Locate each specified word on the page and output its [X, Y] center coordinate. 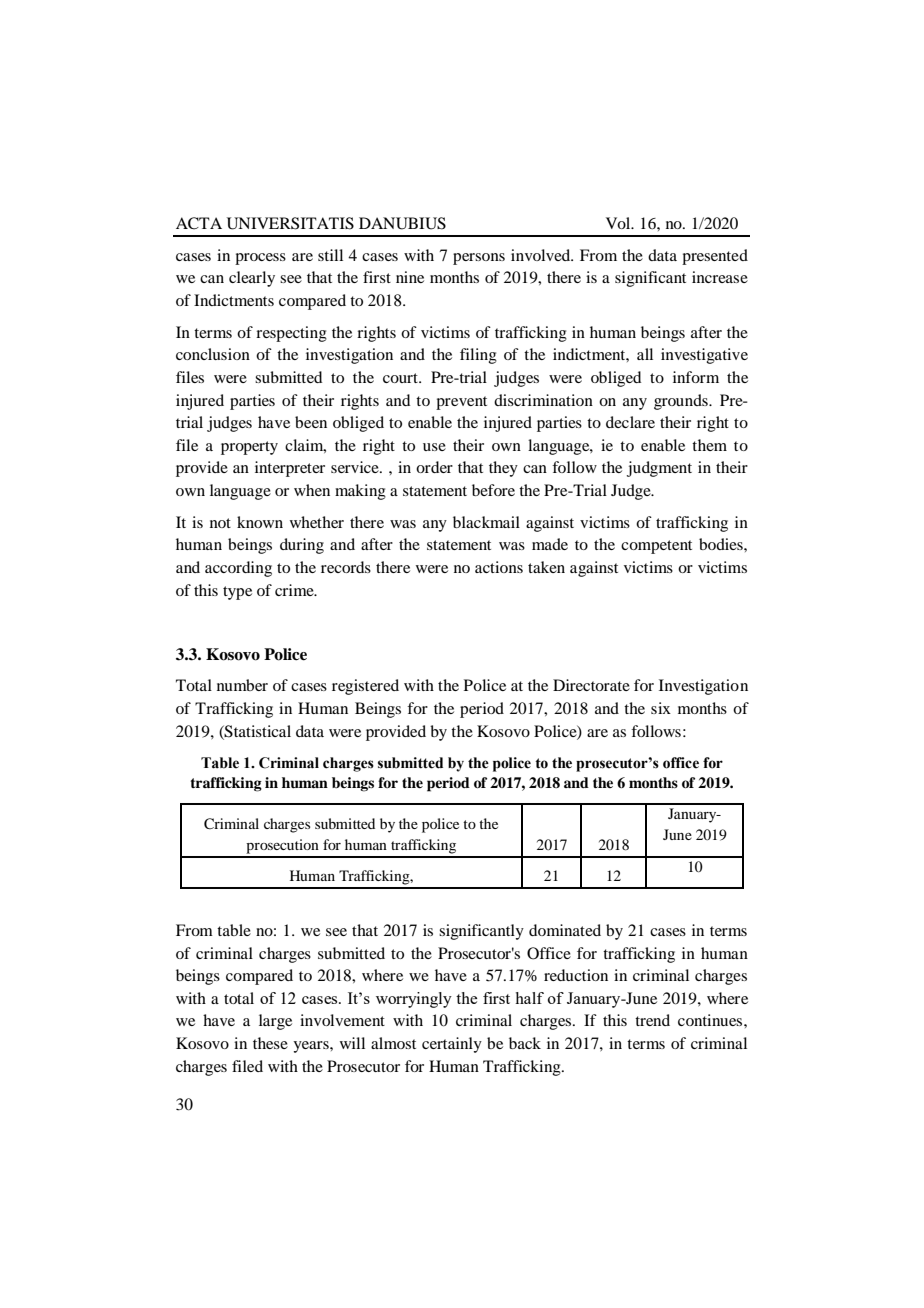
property [249, 448]
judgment [659, 469]
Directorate [591, 685]
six [661, 708]
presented [715, 257]
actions [499, 567]
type [237, 593]
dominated [565, 930]
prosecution [282, 846]
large [275, 1022]
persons [479, 259]
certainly [452, 1045]
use [434, 447]
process [260, 259]
